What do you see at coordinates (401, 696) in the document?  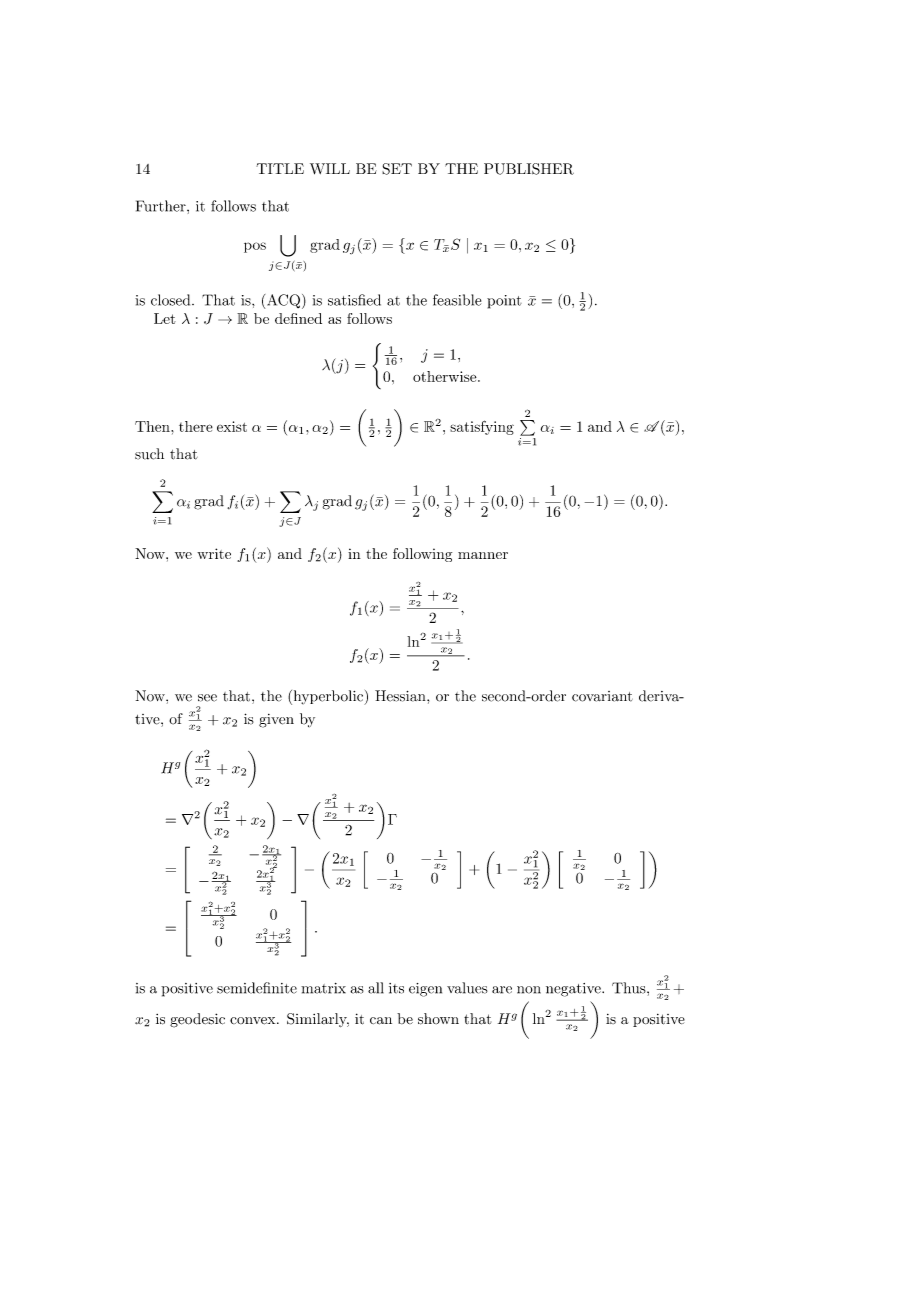 I see `Hessian` at bounding box center [401, 696].
